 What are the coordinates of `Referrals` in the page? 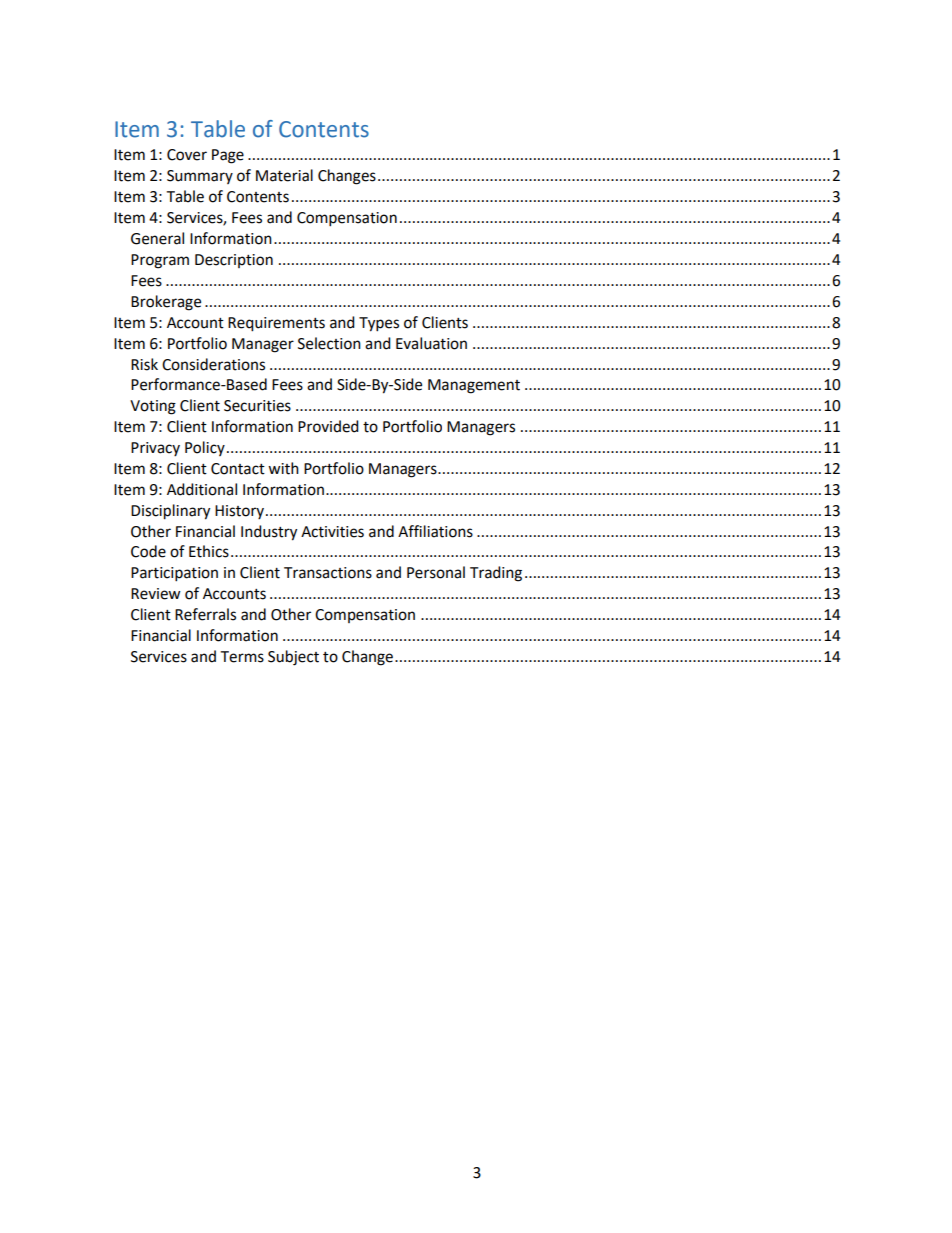 It's located at (205, 614).
